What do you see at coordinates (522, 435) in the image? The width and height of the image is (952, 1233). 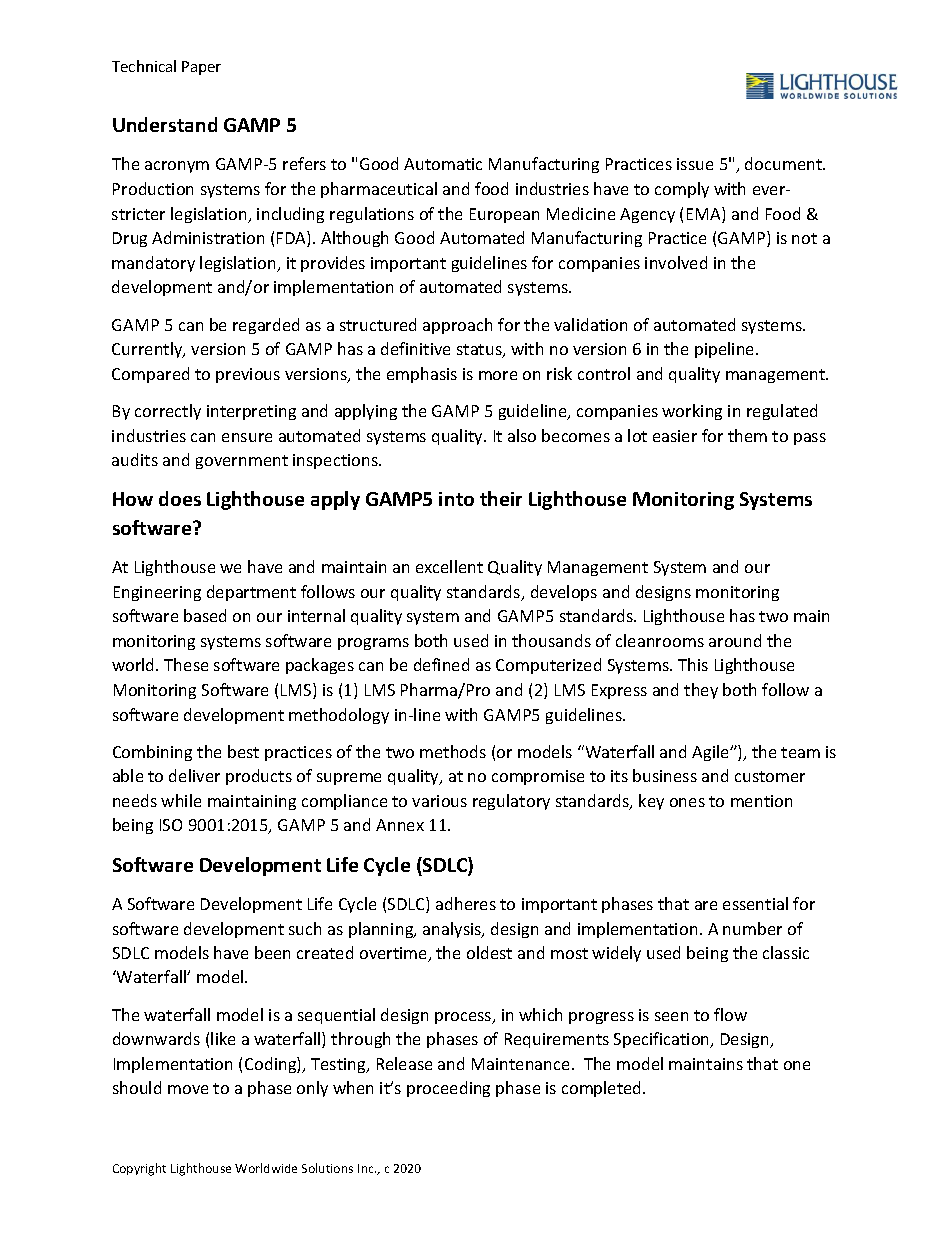 I see `also` at bounding box center [522, 435].
